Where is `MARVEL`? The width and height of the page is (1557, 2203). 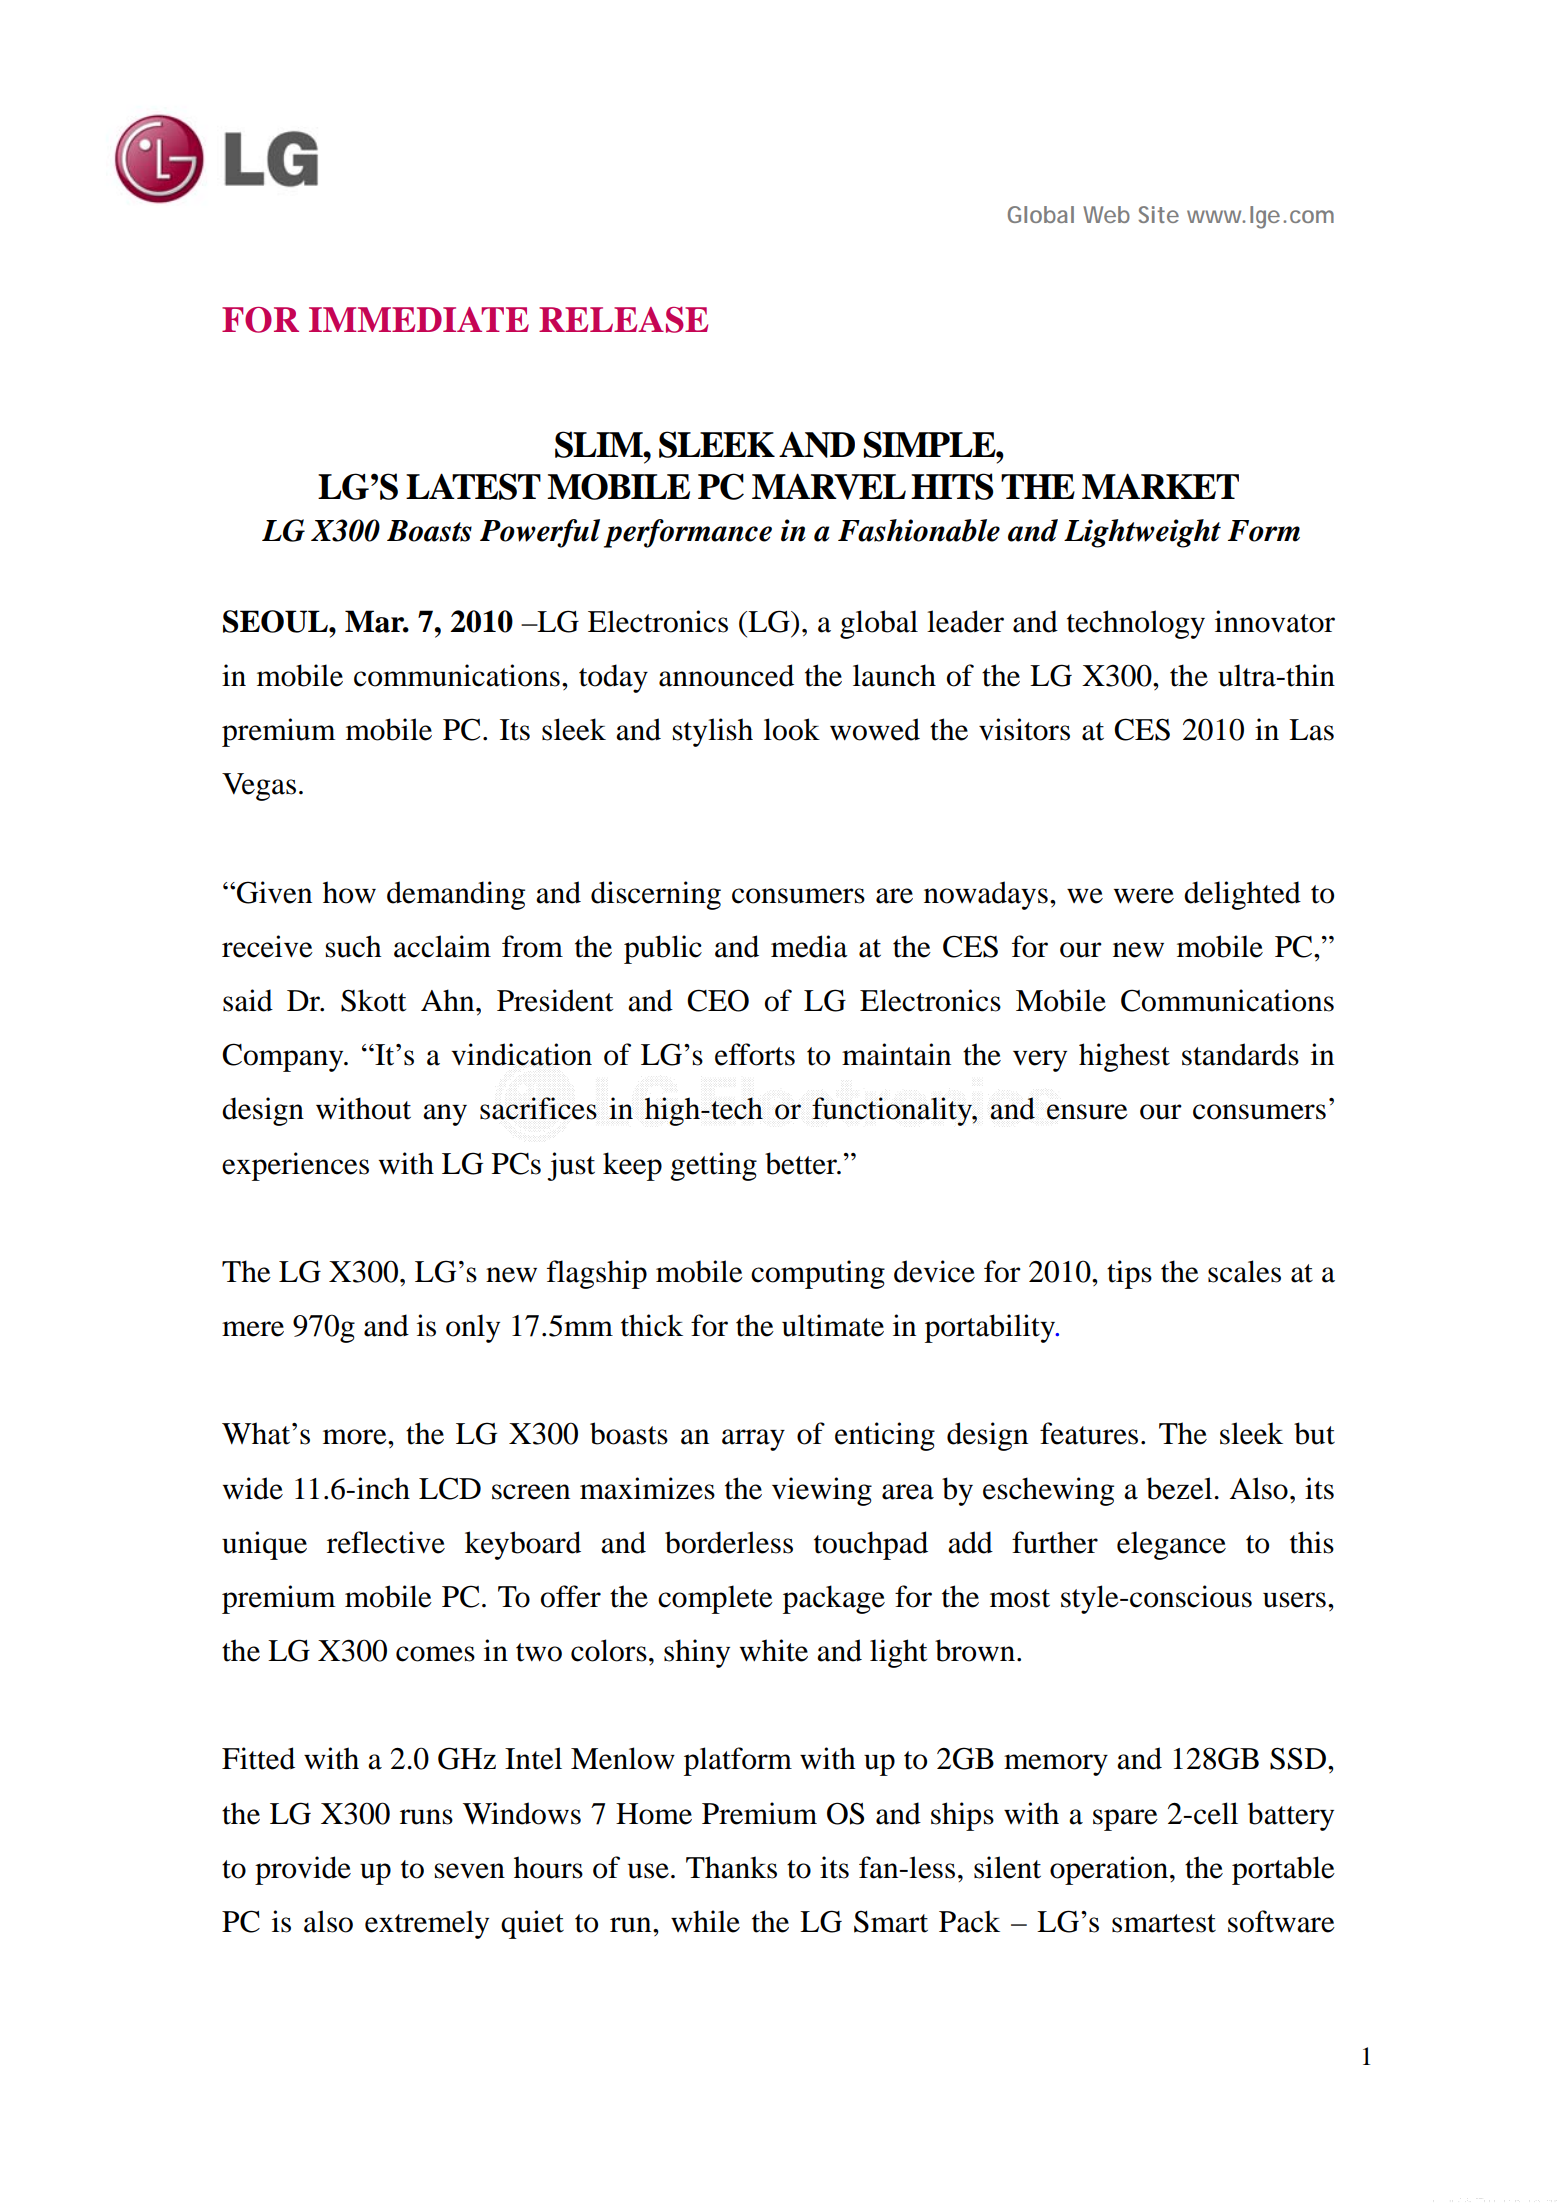 MARVEL is located at coordinates (829, 486).
